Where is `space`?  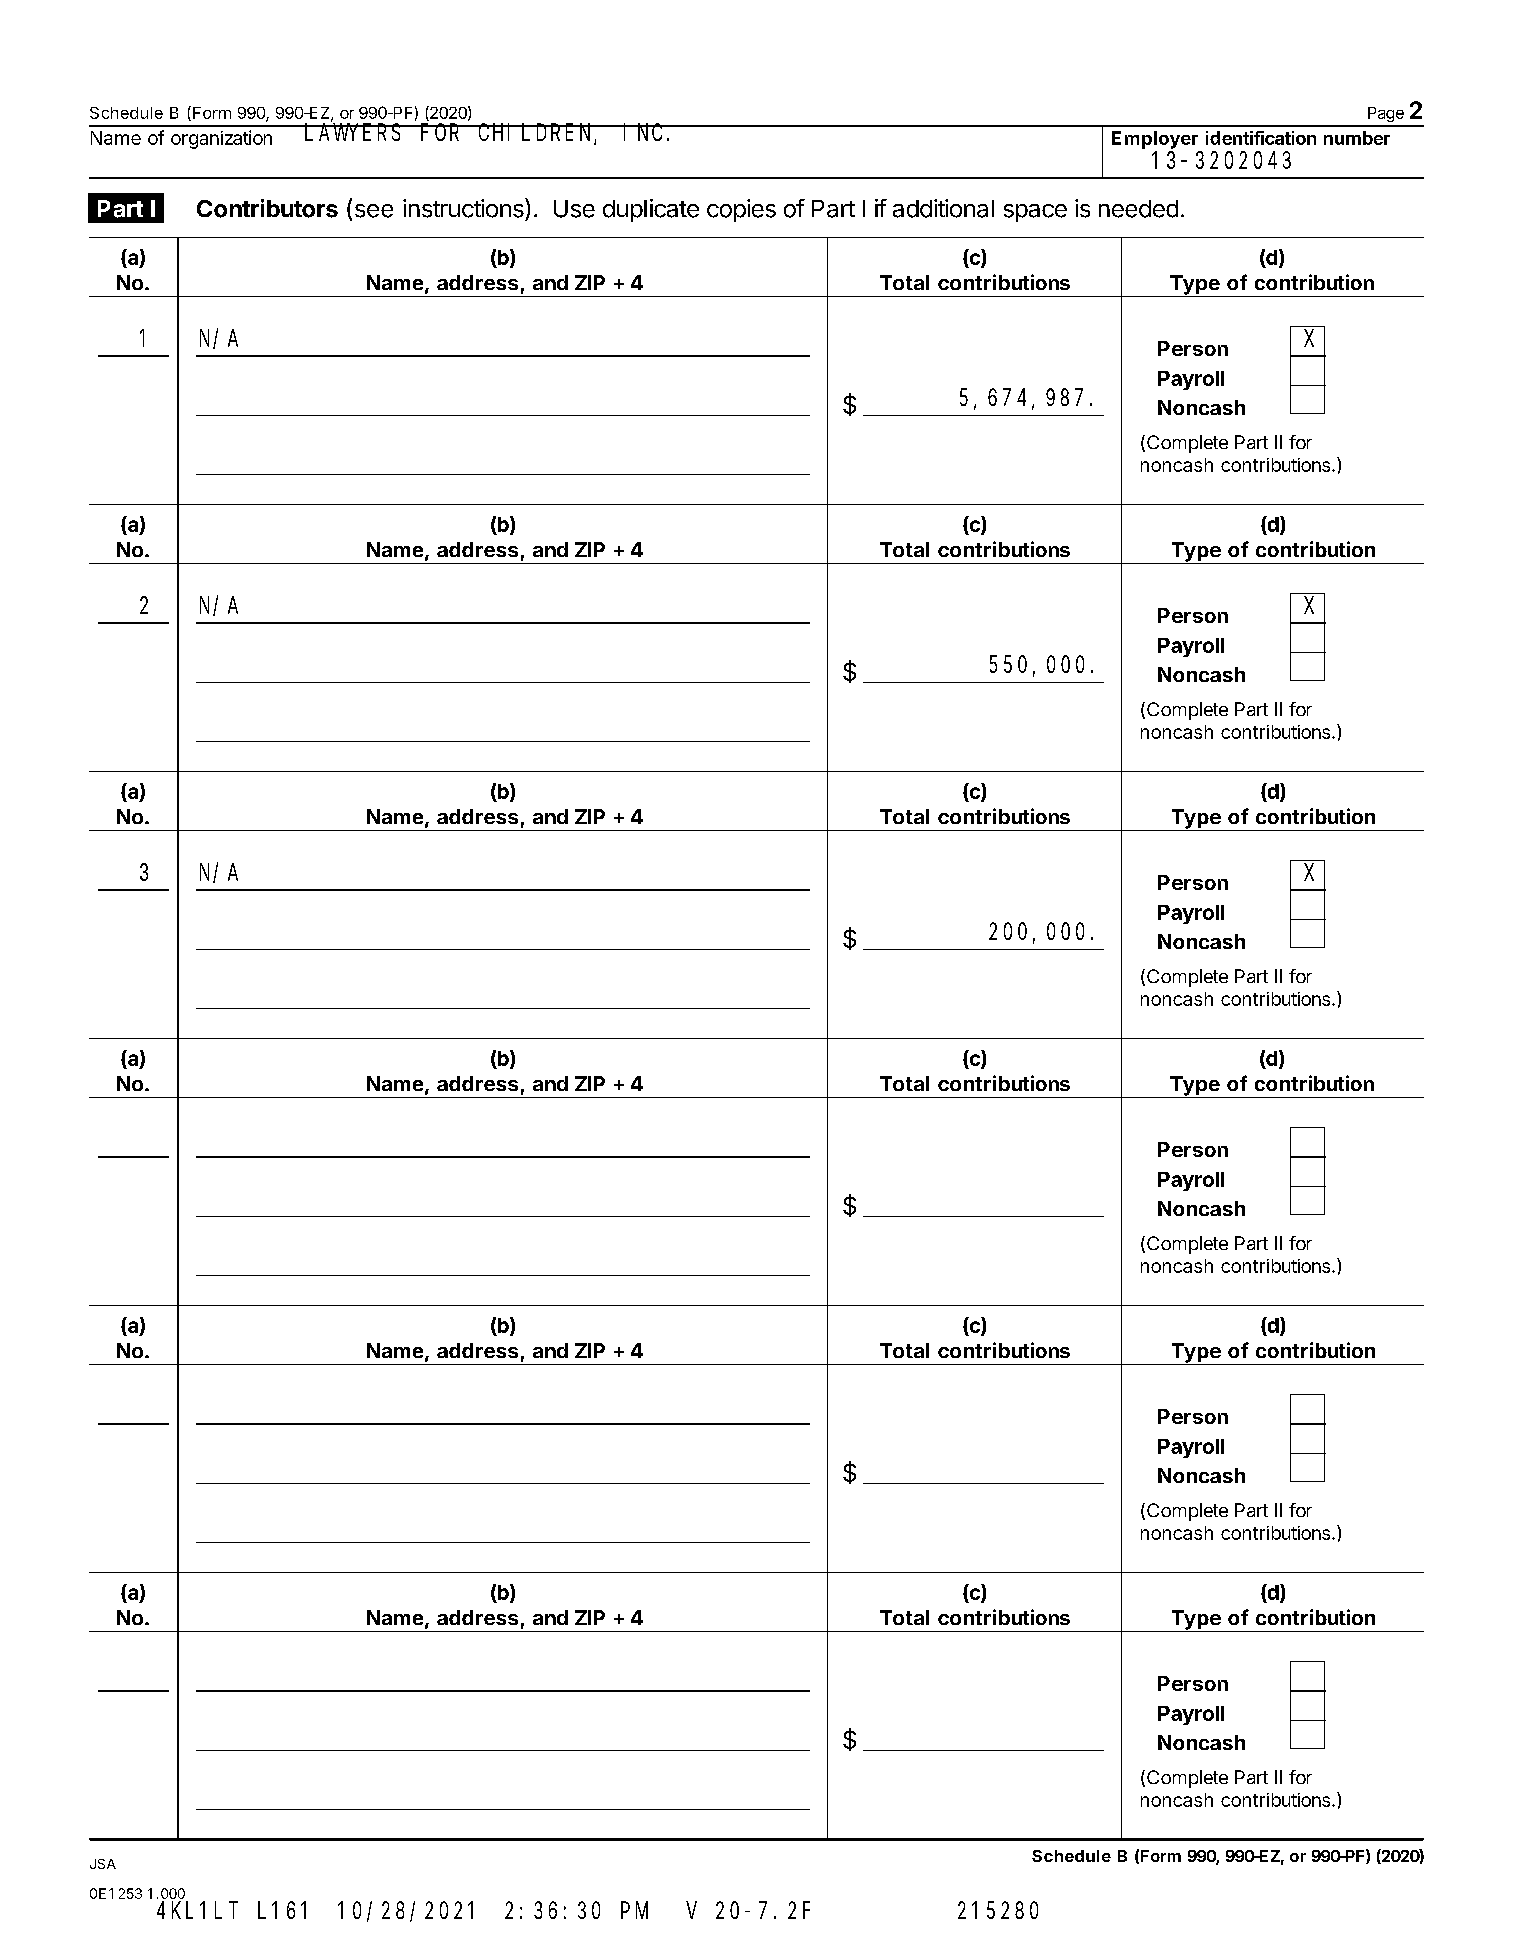 space is located at coordinates (1035, 213).
